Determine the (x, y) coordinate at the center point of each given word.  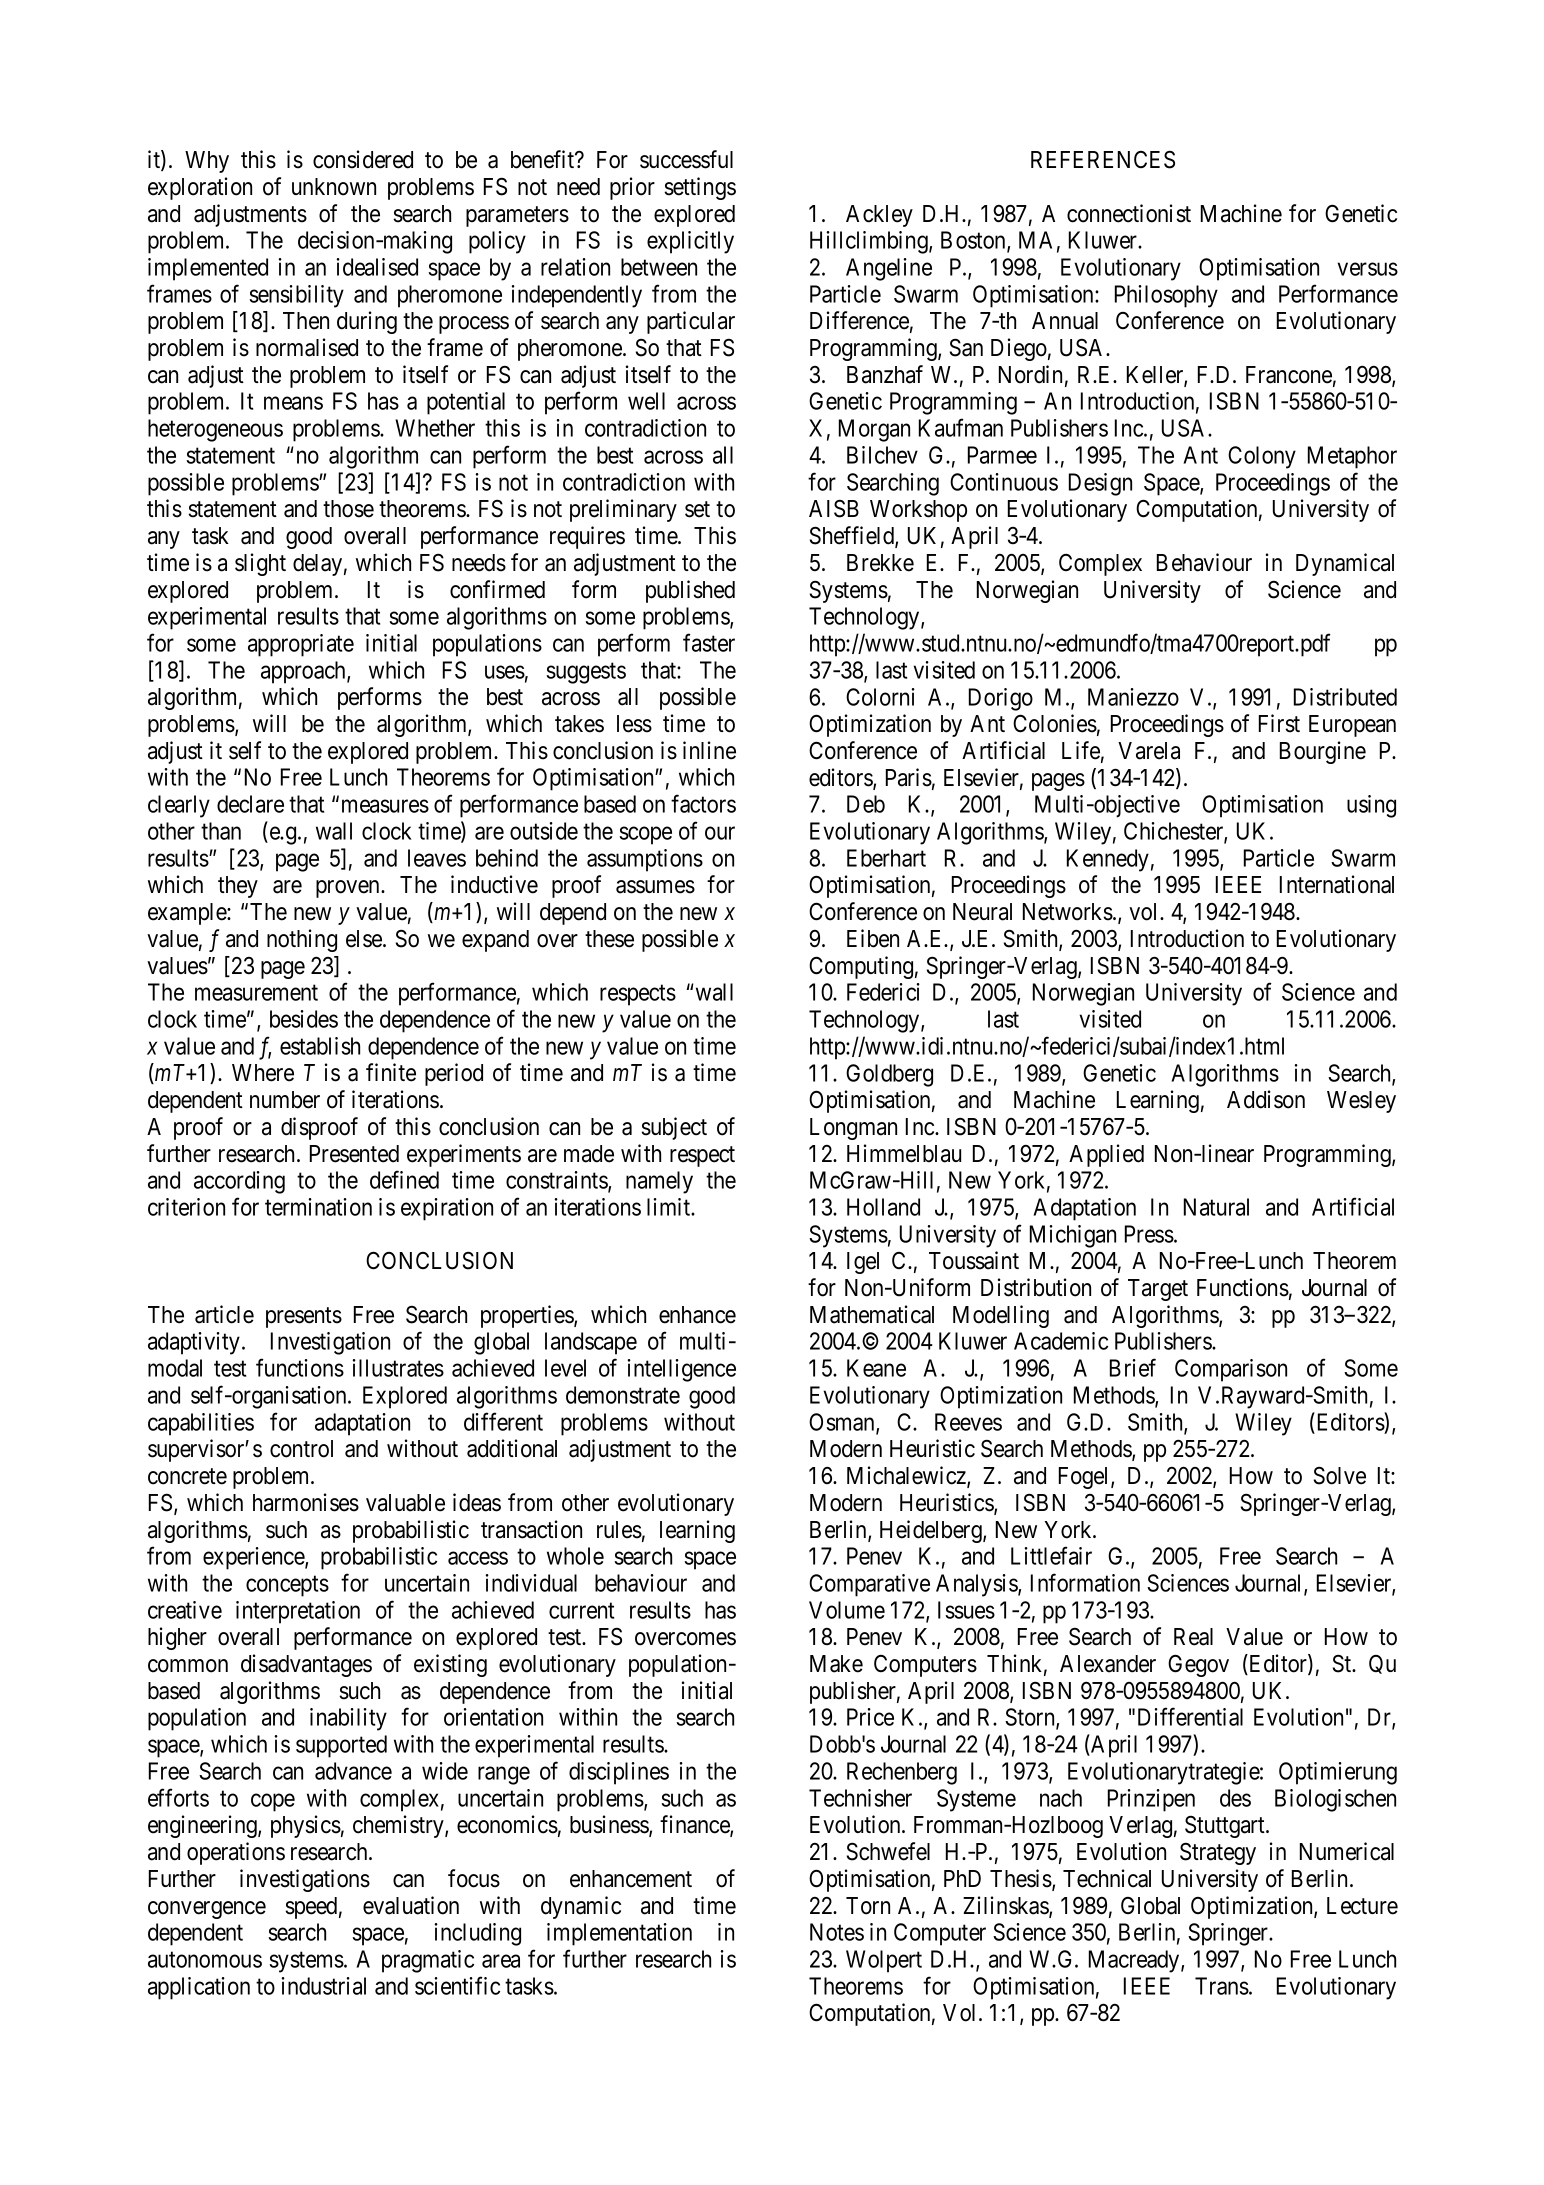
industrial (324, 1986)
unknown (334, 187)
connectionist (1129, 213)
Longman (853, 1129)
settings (700, 188)
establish (320, 1046)
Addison (1266, 1099)
